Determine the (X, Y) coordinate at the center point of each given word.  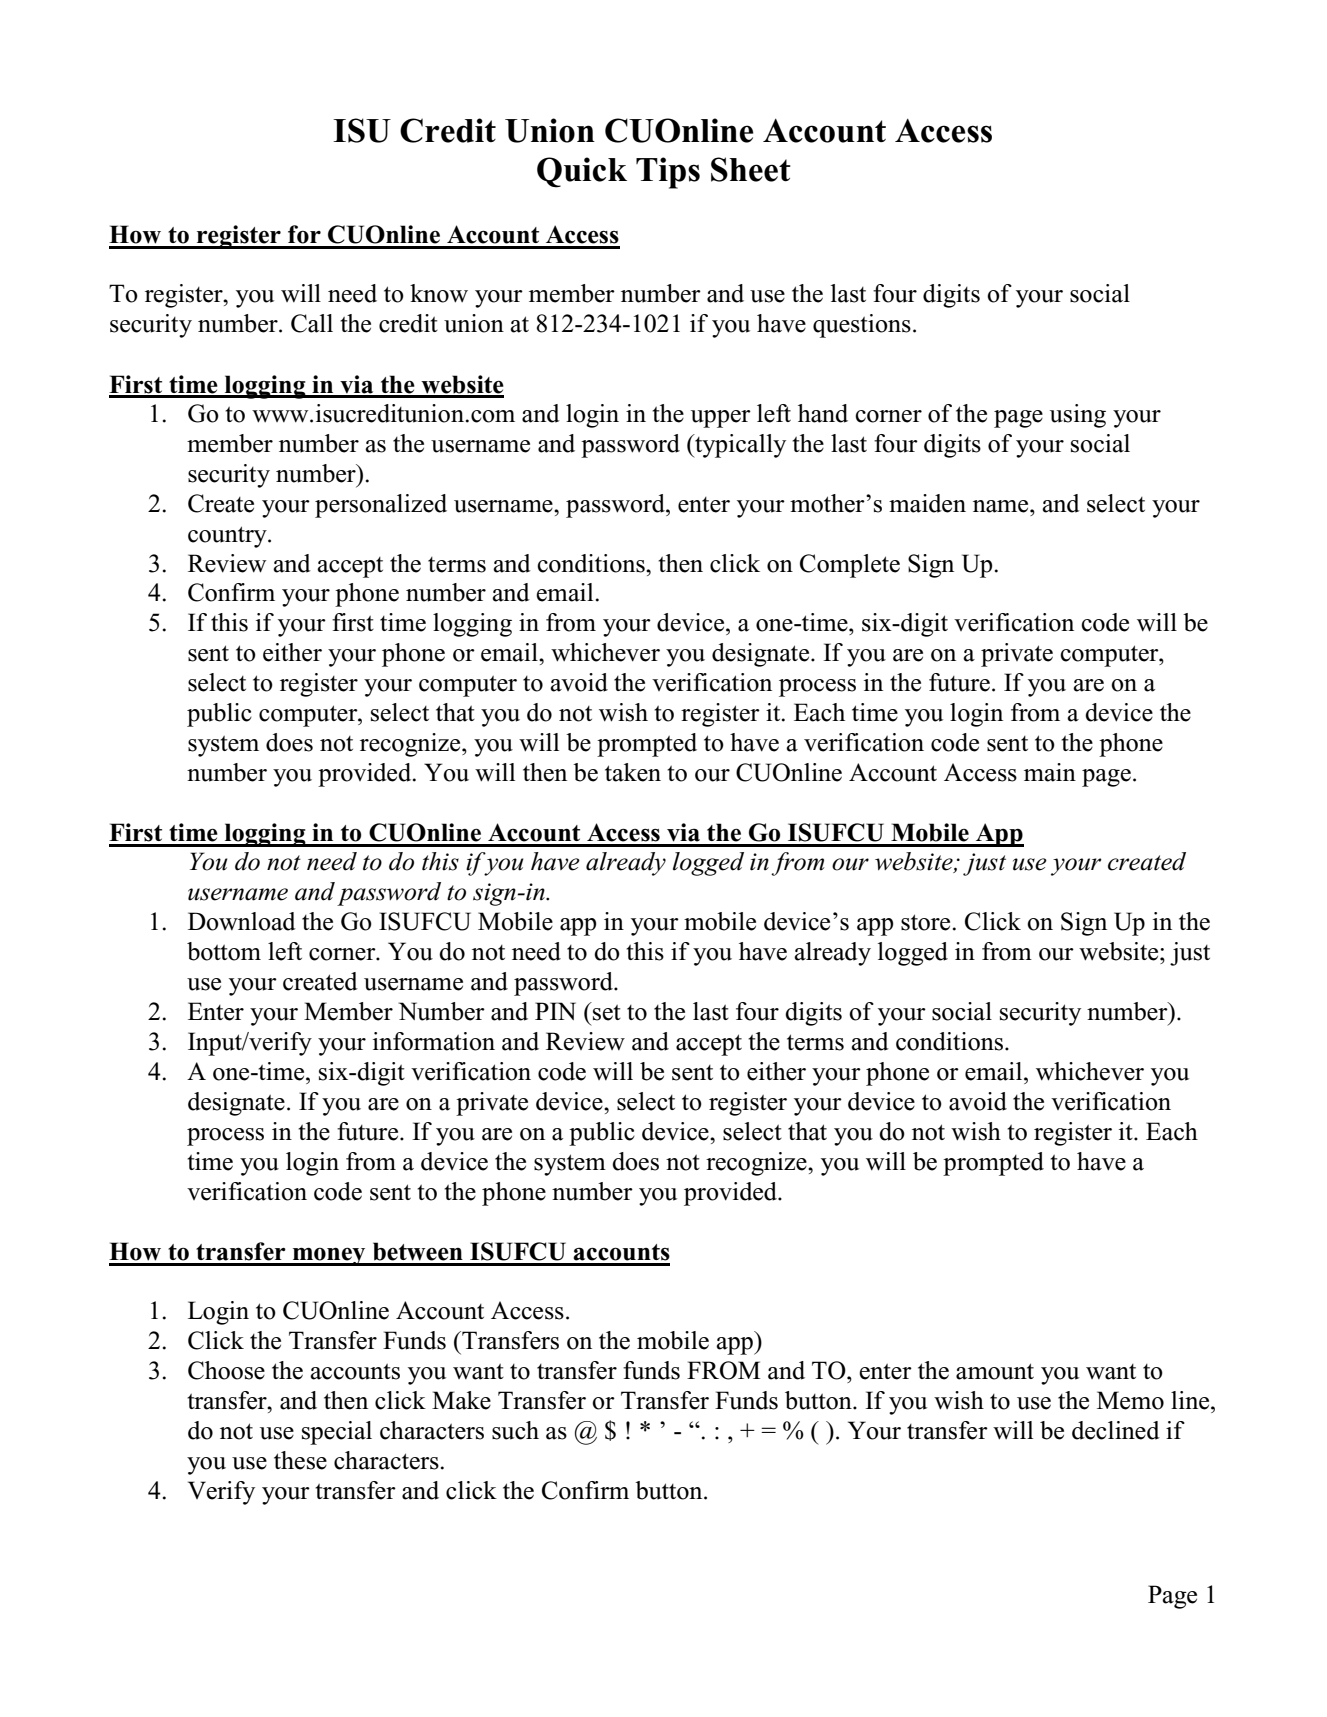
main (1050, 772)
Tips (668, 173)
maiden (927, 503)
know (439, 293)
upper (721, 419)
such (515, 1430)
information (434, 1041)
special (337, 1433)
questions (862, 326)
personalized (381, 506)
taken (633, 772)
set (606, 1011)
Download (242, 921)
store (925, 922)
